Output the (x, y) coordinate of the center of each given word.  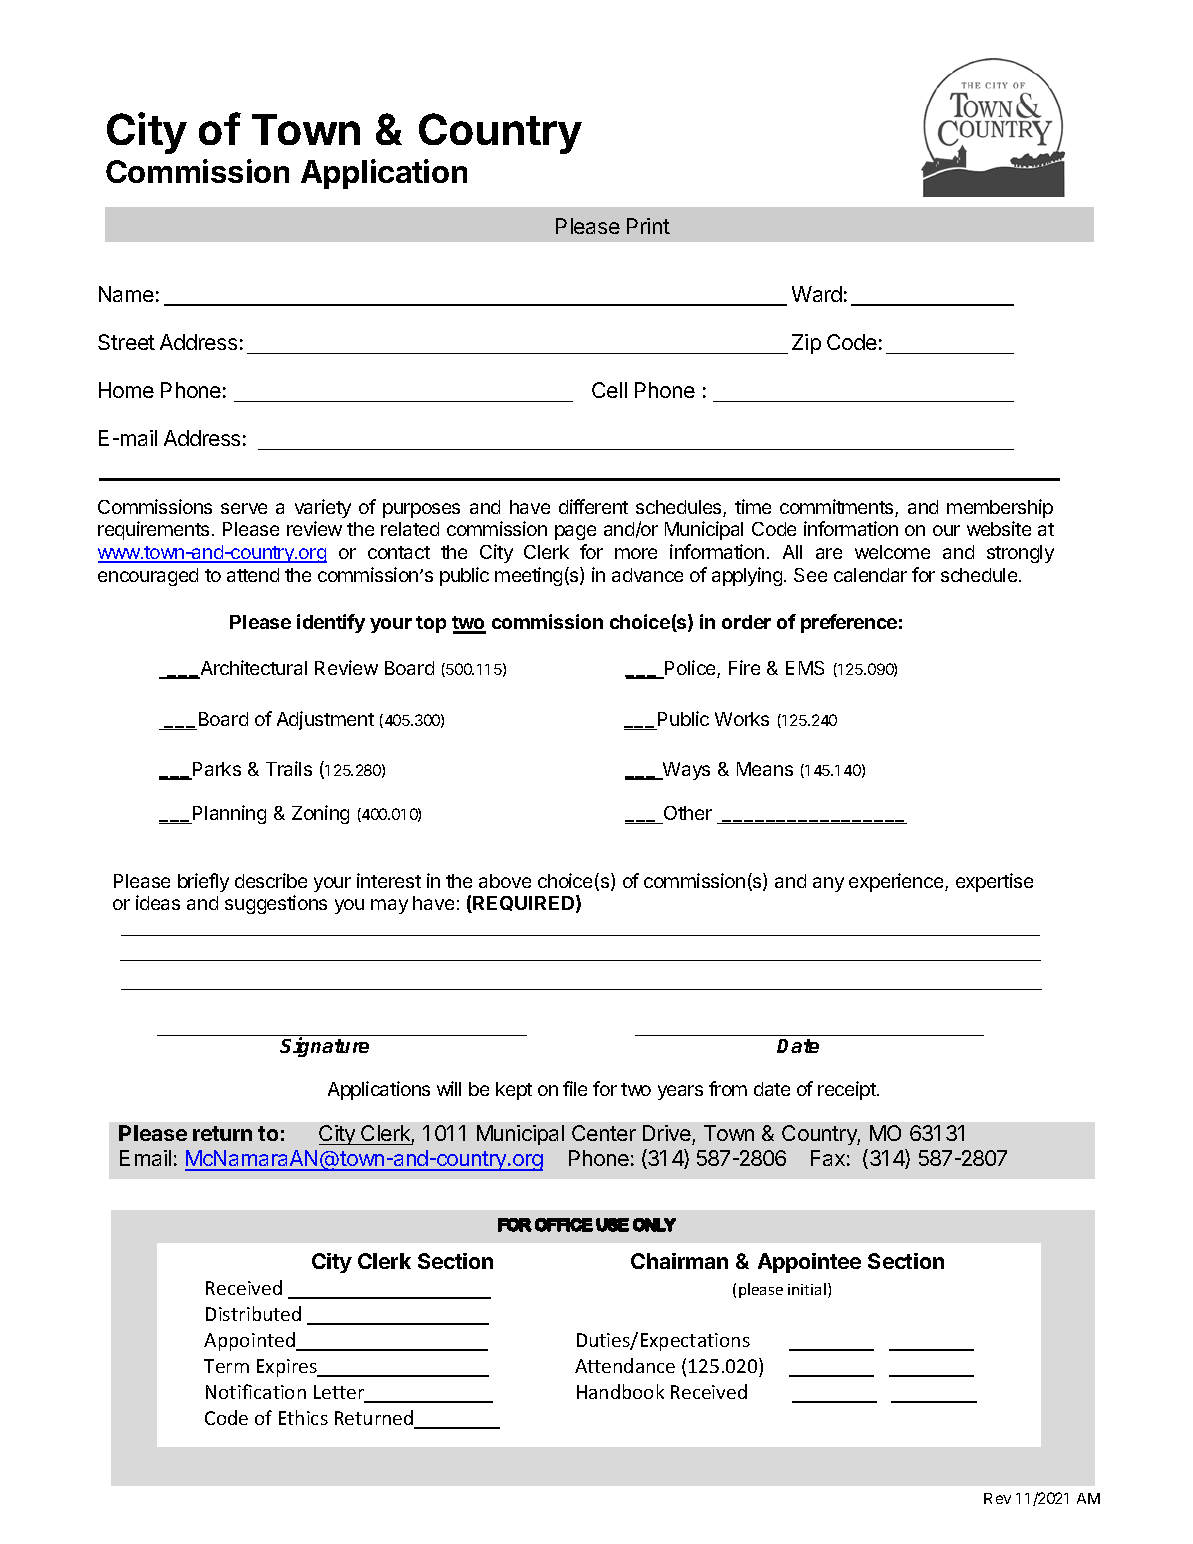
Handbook (620, 1391)
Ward (817, 294)
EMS (805, 668)
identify (331, 623)
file (575, 1088)
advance (647, 575)
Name (126, 294)
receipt (848, 1090)
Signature (324, 1047)
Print (648, 226)
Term (226, 1366)
